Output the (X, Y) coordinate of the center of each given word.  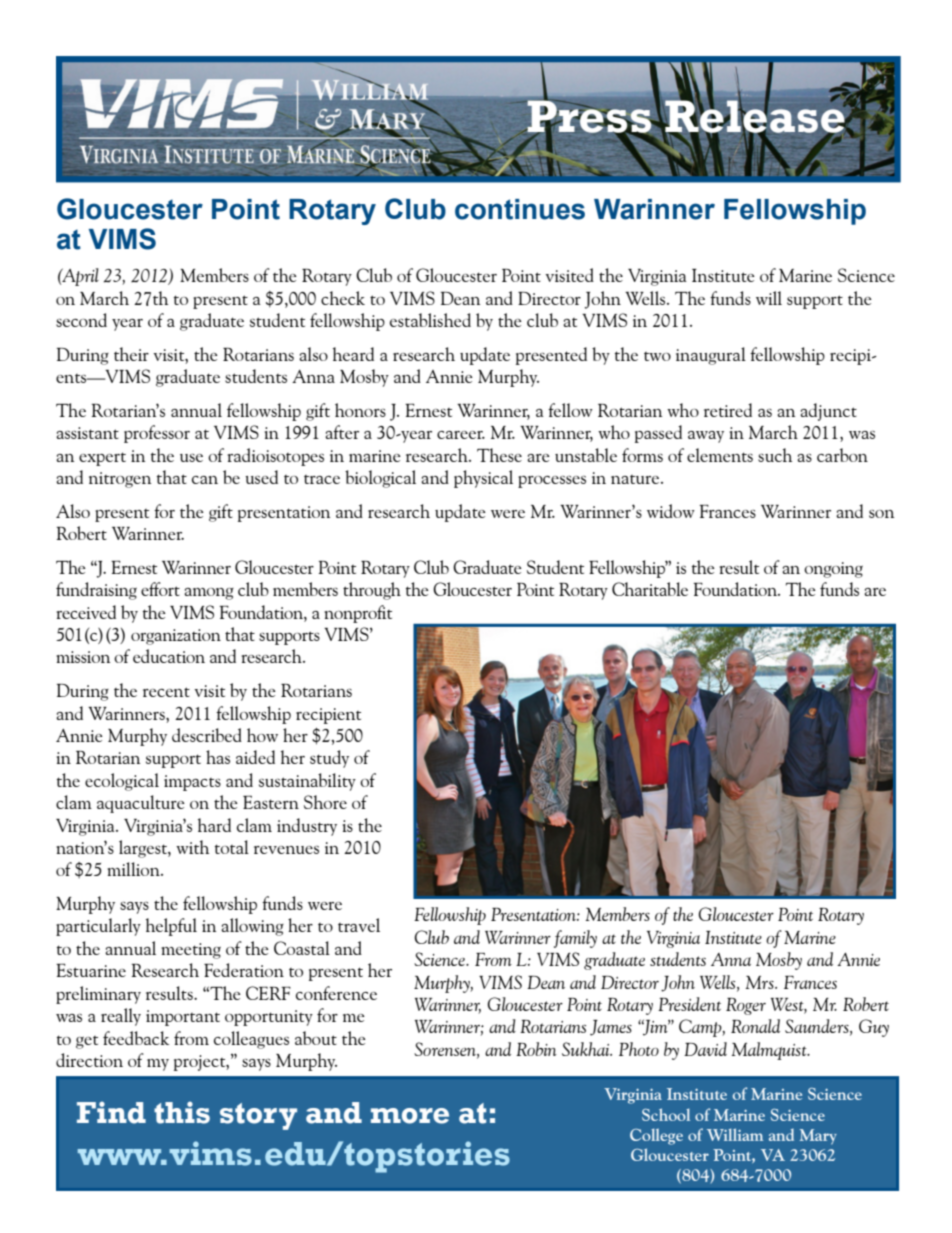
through (372, 591)
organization (176, 637)
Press (589, 115)
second (81, 320)
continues (520, 209)
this (182, 1112)
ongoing (833, 570)
